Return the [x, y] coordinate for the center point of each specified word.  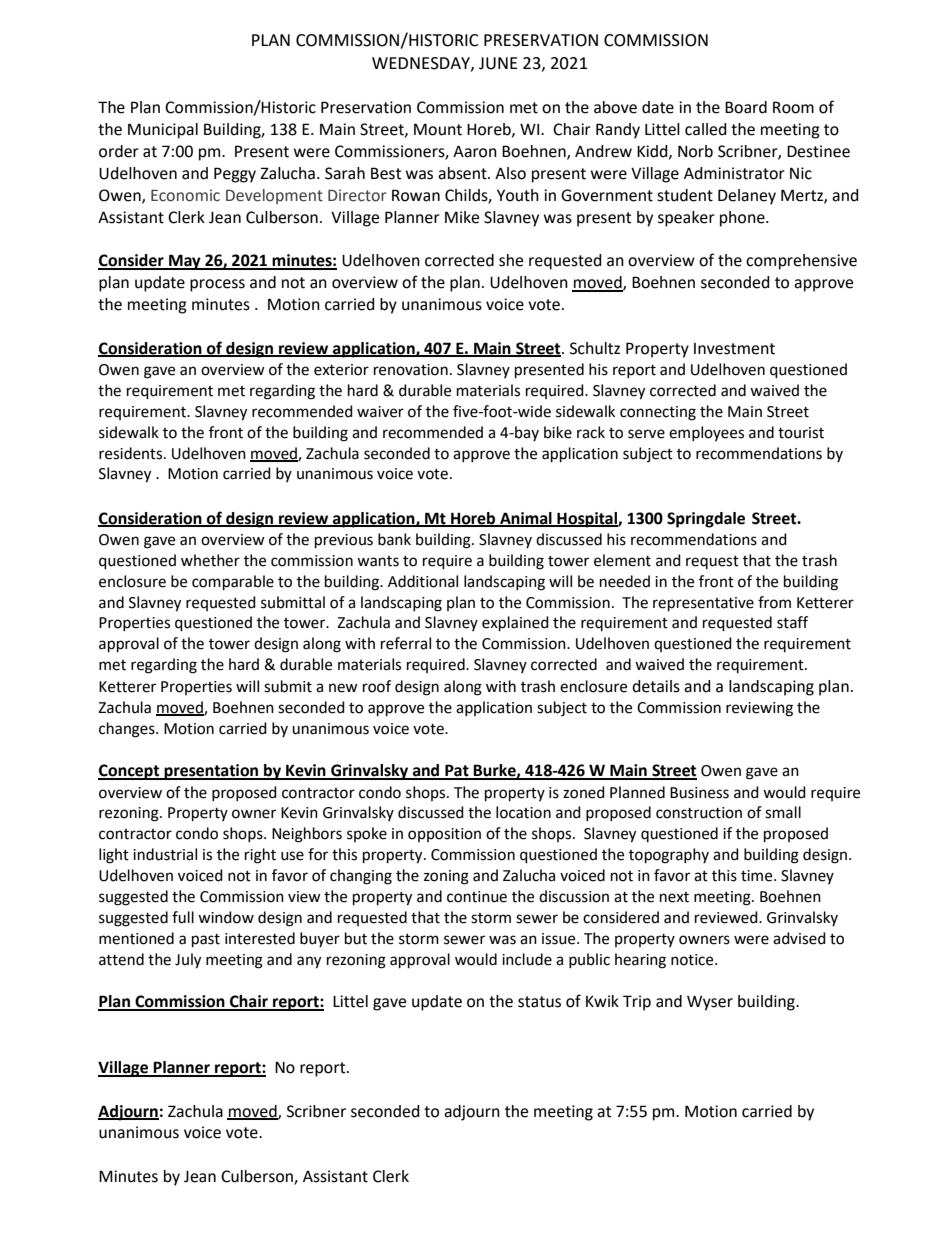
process [217, 285]
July [188, 961]
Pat [457, 771]
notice [693, 960]
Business [699, 793]
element [622, 560]
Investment [734, 349]
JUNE [498, 63]
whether [210, 560]
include [527, 959]
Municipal [163, 131]
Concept [130, 772]
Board [746, 107]
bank [394, 539]
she [511, 260]
